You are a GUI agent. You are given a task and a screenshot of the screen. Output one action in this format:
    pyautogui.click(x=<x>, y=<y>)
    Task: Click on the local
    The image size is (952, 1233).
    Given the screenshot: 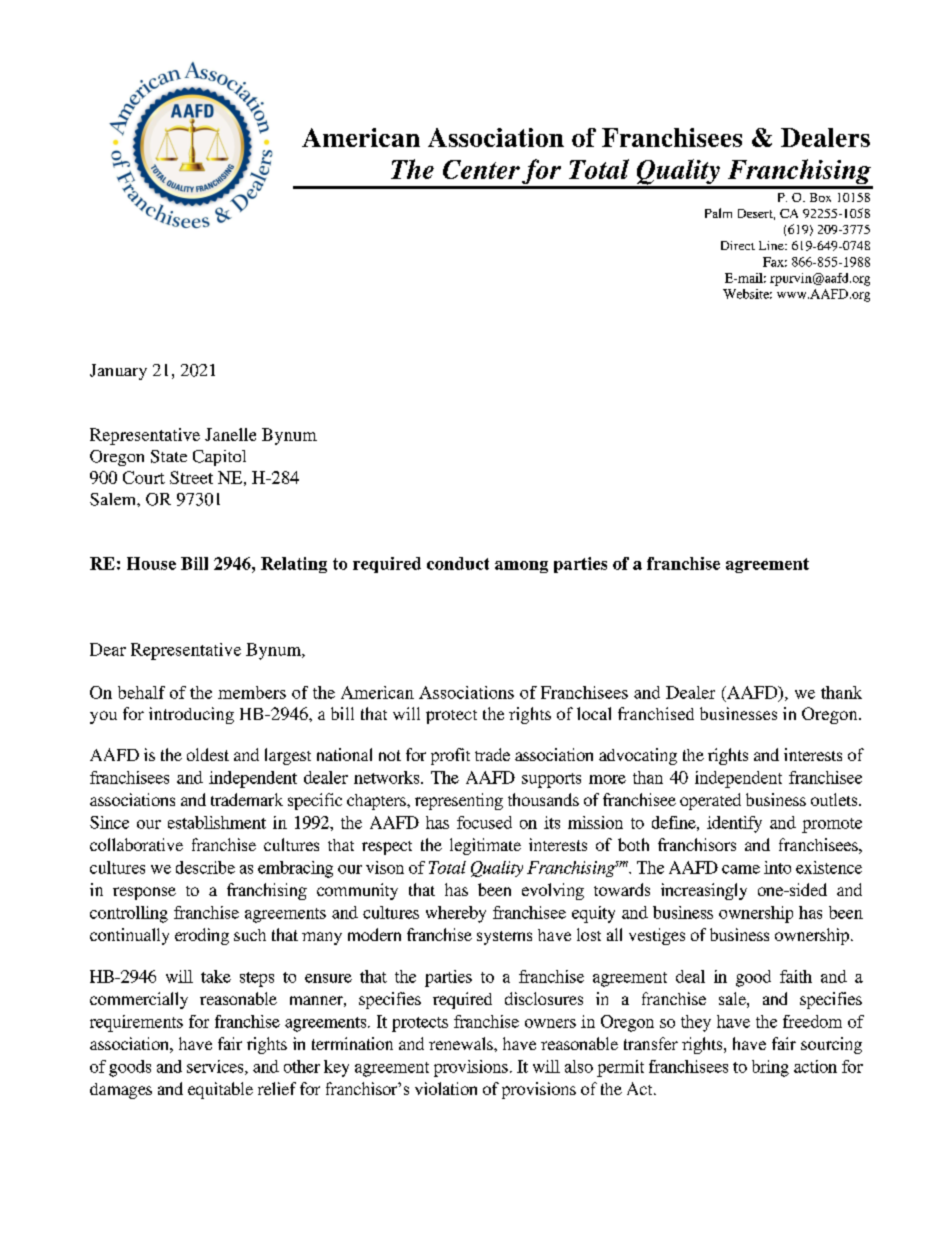 What is the action you would take?
    pyautogui.click(x=594, y=713)
